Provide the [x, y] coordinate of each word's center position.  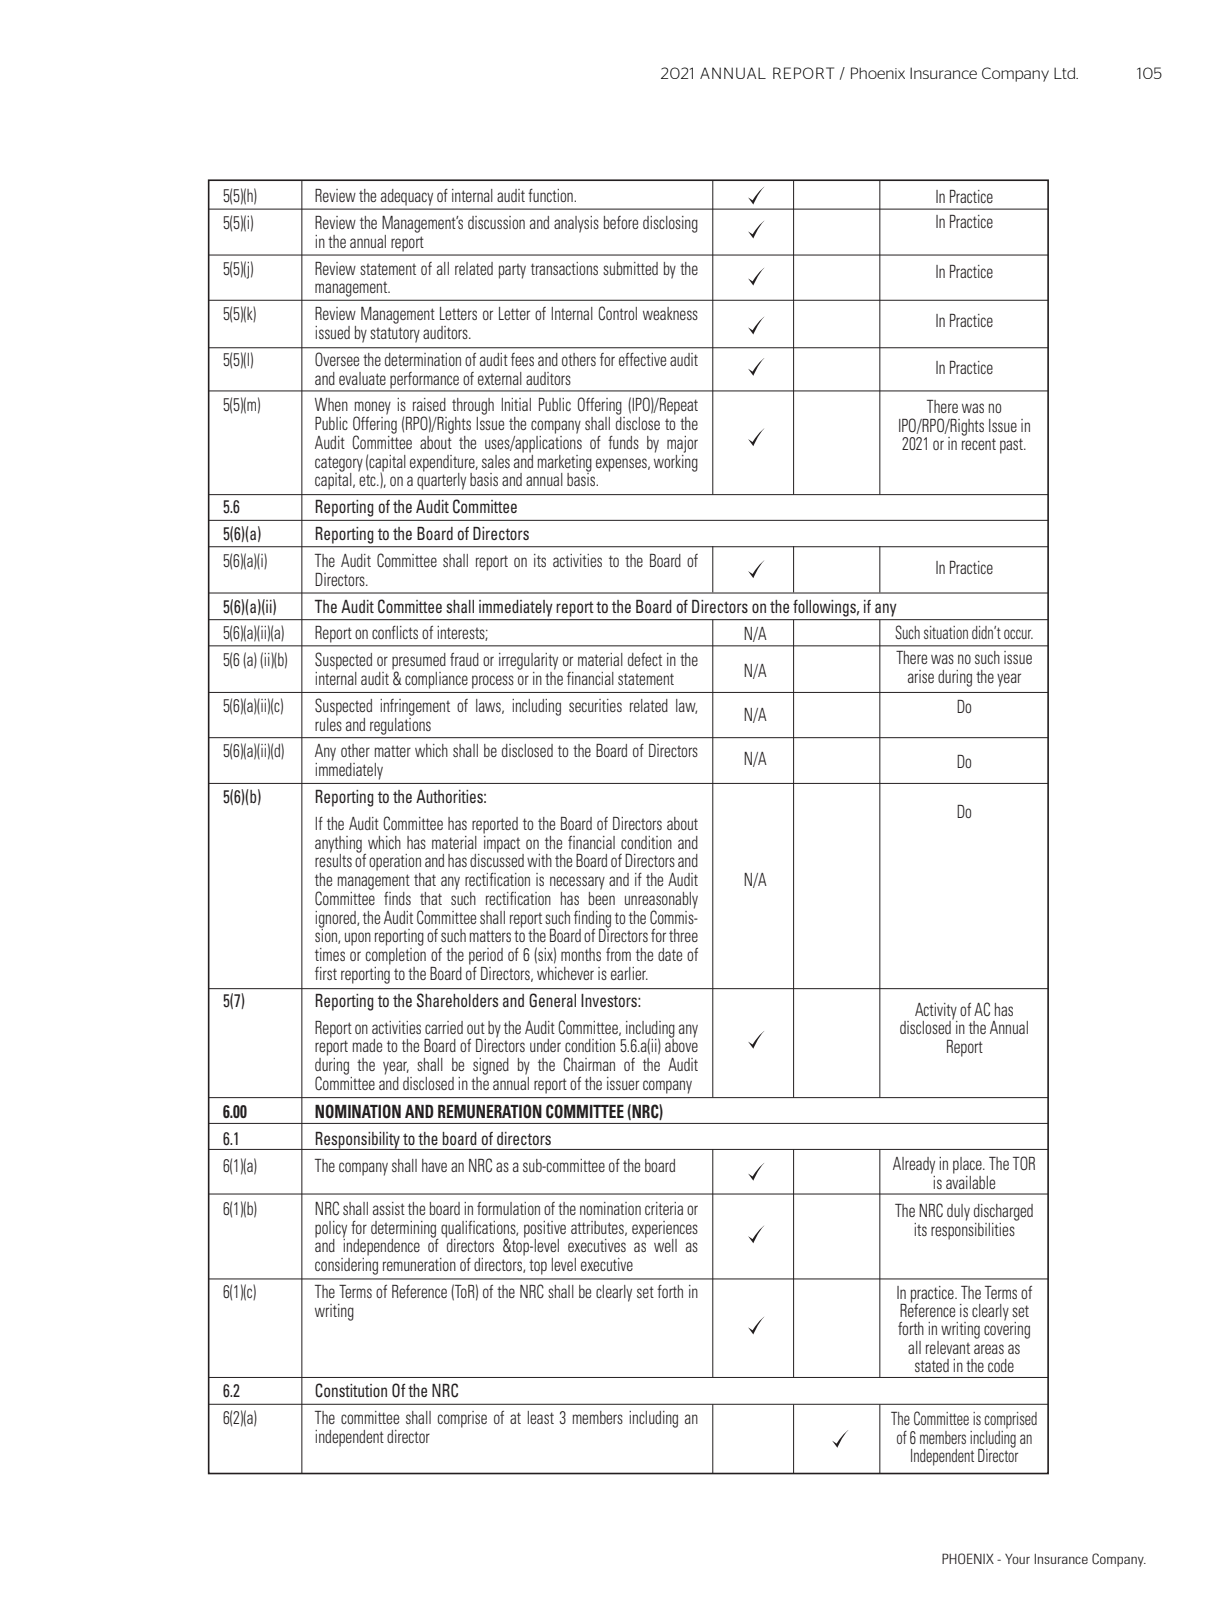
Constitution [351, 1390]
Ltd [1065, 73]
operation [395, 862]
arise [921, 676]
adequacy [407, 197]
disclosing [670, 224]
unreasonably [661, 901]
